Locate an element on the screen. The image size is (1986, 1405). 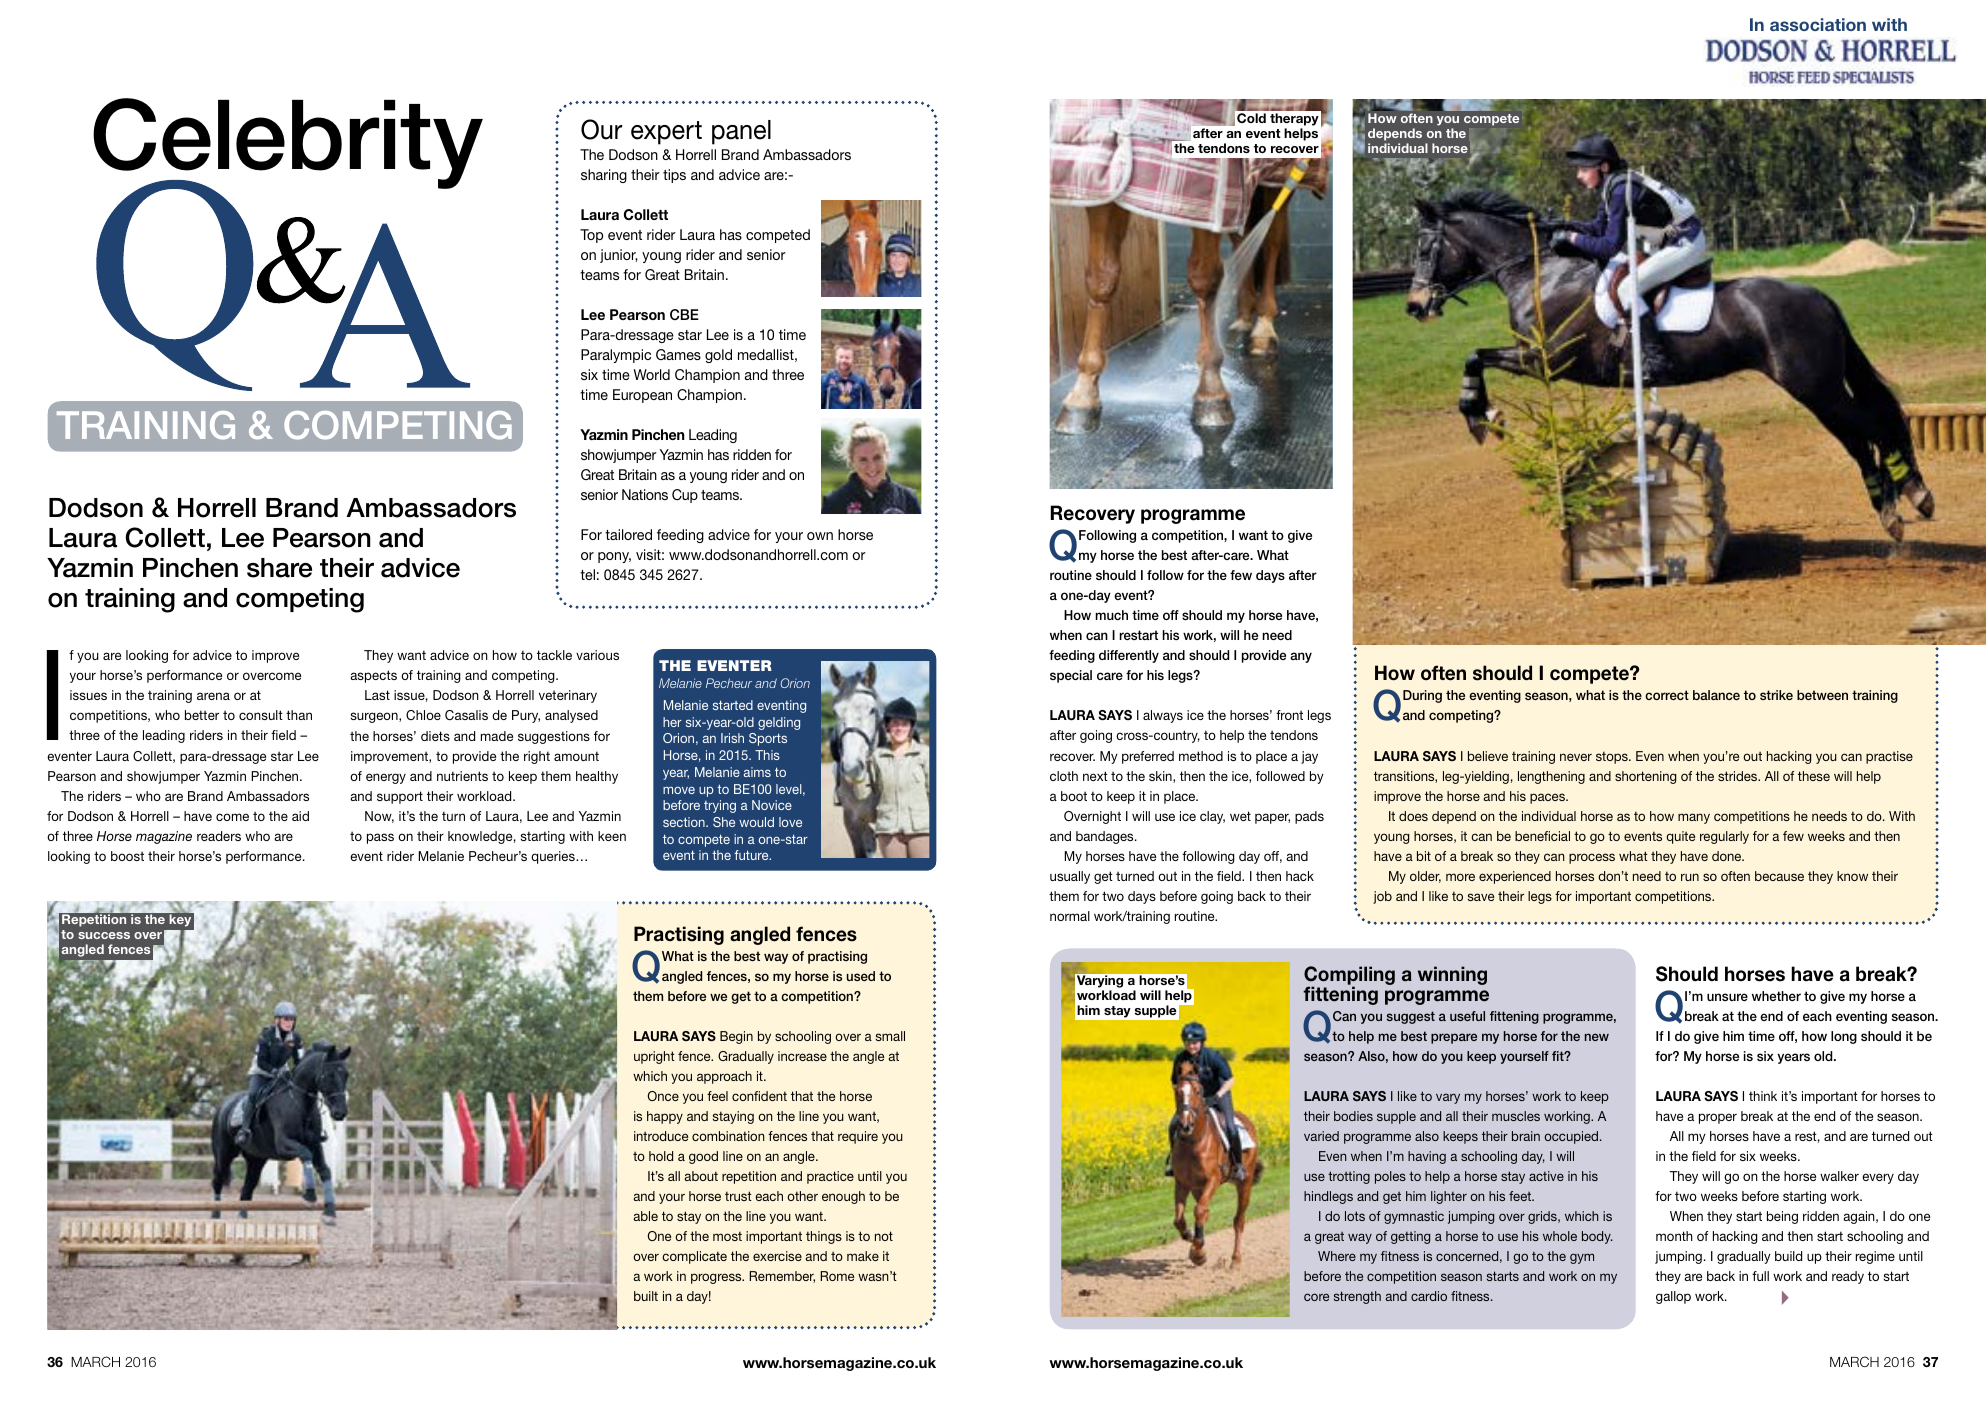
Celebrity is located at coordinates (288, 145).
